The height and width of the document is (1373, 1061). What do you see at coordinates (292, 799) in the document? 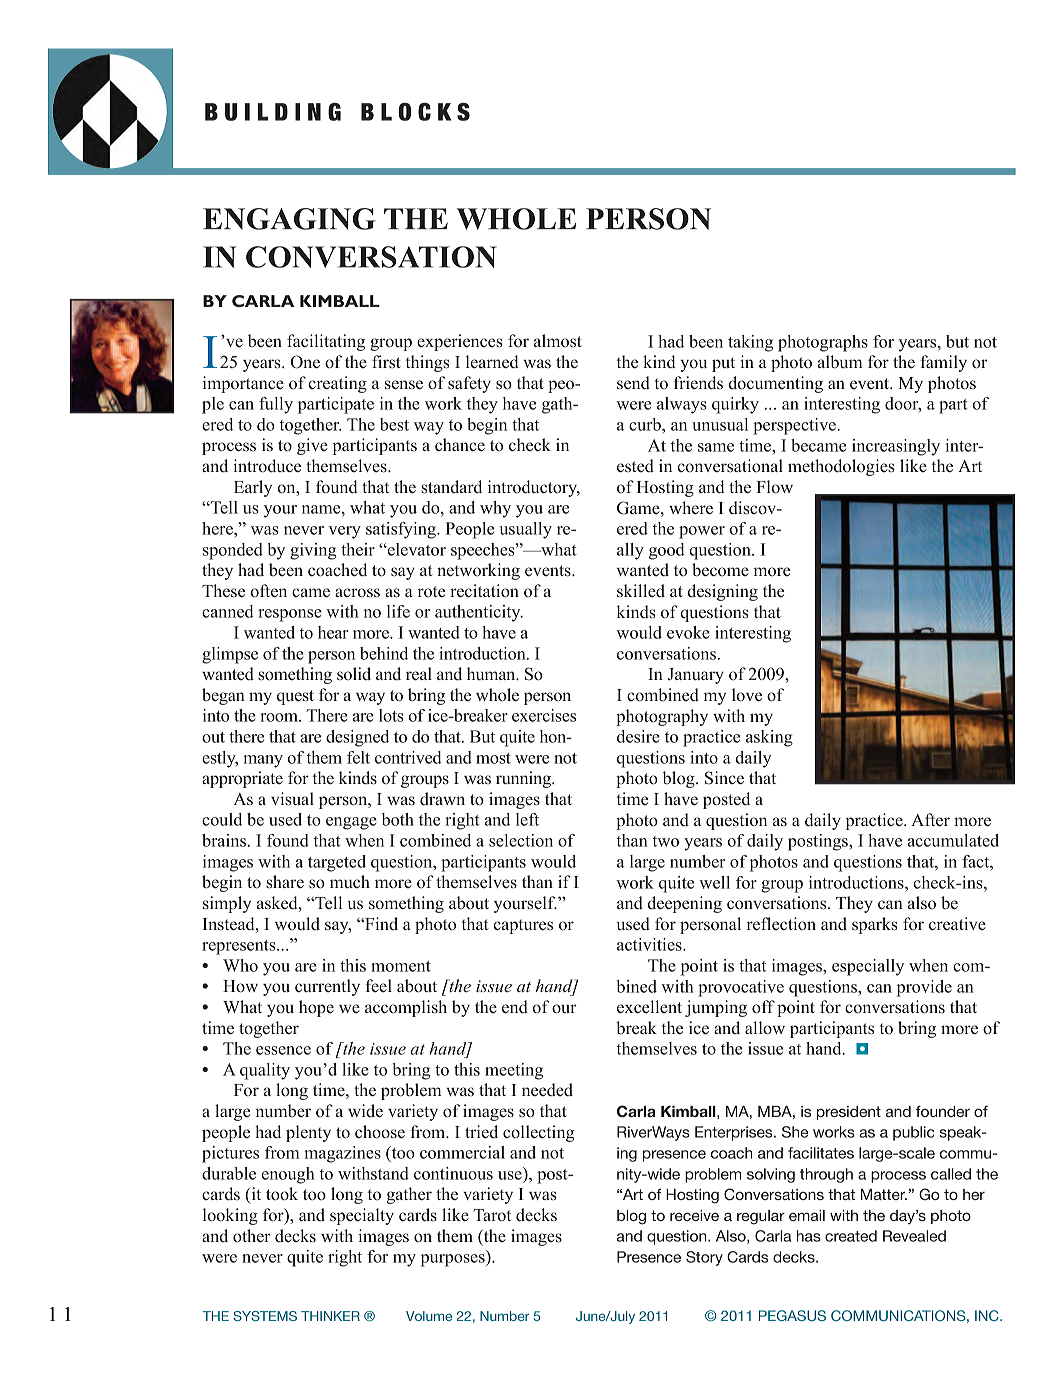
I see `visual` at bounding box center [292, 799].
